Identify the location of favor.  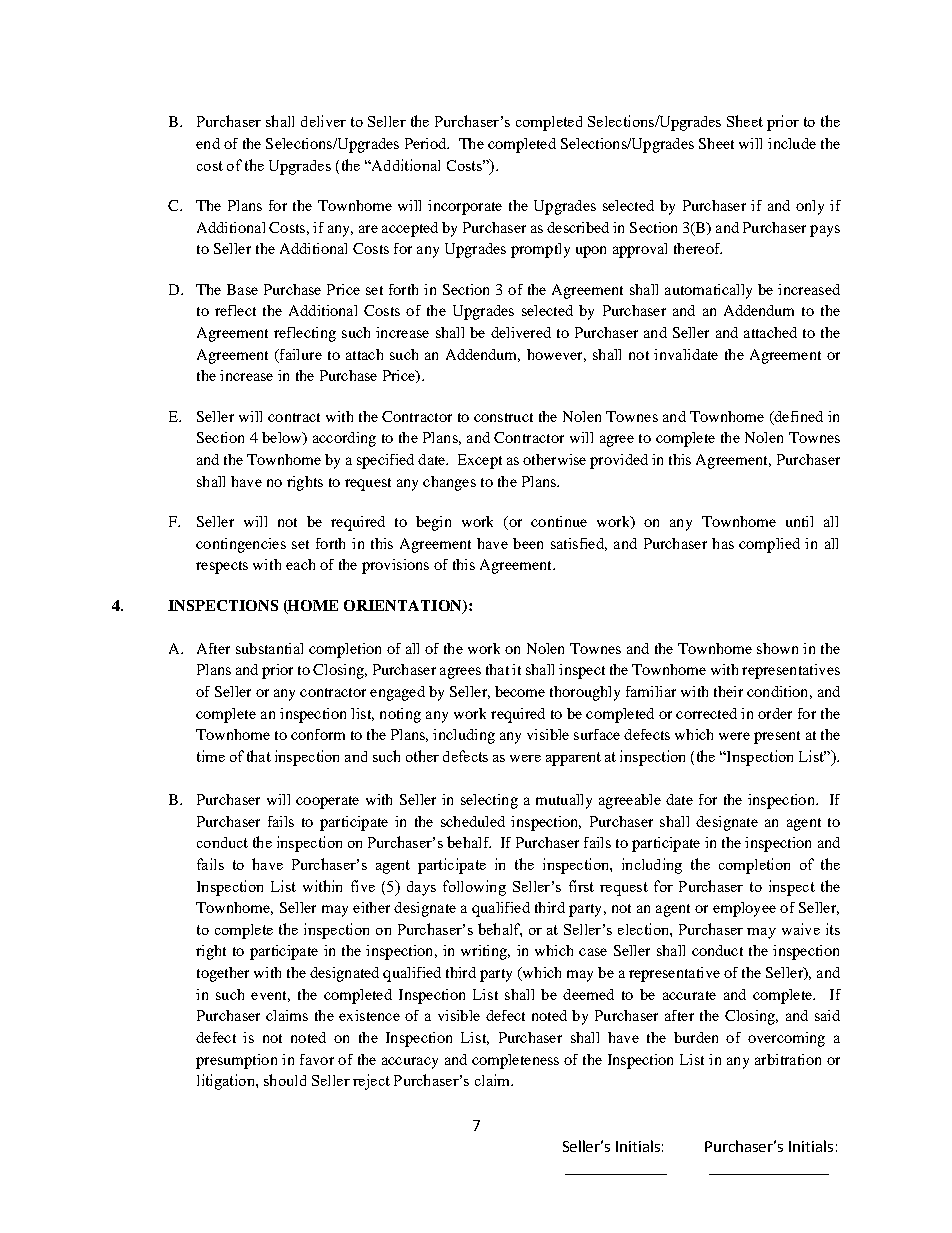
(317, 1059).
